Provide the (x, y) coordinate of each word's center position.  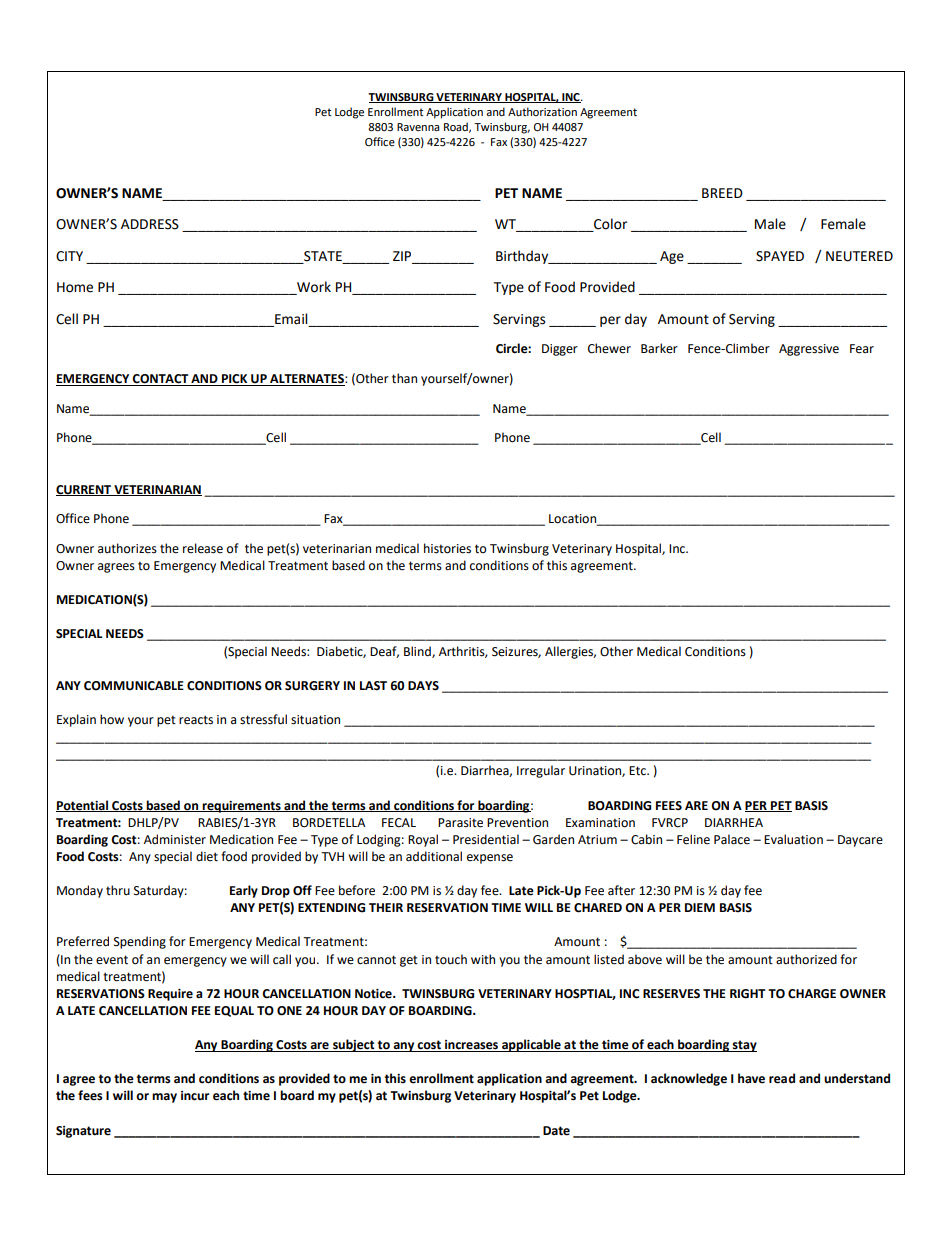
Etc (638, 771)
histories (447, 548)
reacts (196, 720)
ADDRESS (150, 224)
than (404, 378)
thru (118, 890)
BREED (722, 193)
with (483, 959)
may (164, 1098)
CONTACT (161, 380)
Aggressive (809, 350)
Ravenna (418, 127)
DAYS (423, 686)
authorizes (127, 548)
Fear (862, 349)
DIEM (700, 907)
